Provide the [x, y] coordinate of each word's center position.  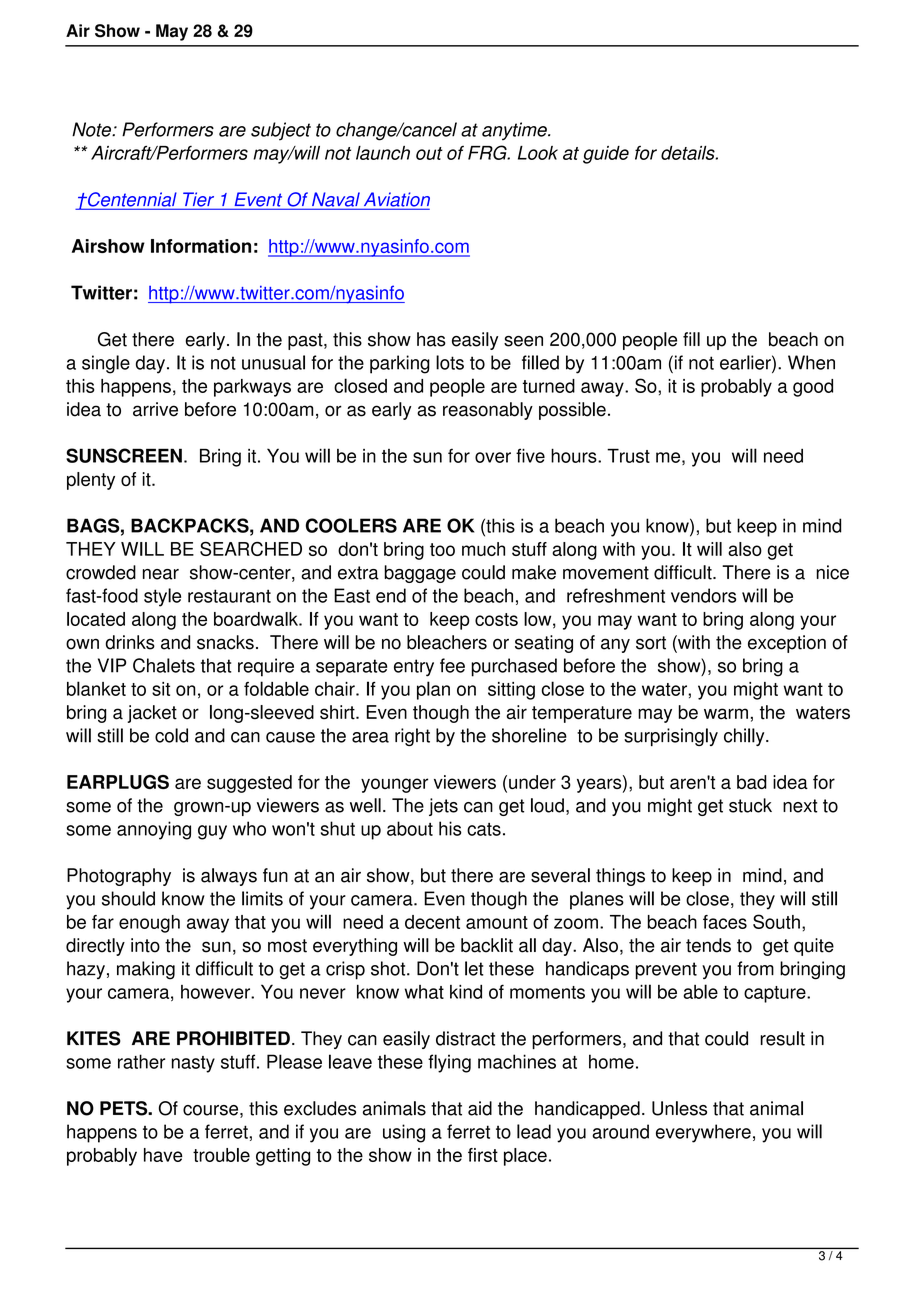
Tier [199, 200]
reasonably [488, 411]
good [813, 388]
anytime [515, 131]
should [128, 898]
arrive [155, 409]
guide [606, 155]
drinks [130, 642]
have [163, 1155]
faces [725, 922]
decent [432, 922]
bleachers [447, 642]
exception [787, 644]
